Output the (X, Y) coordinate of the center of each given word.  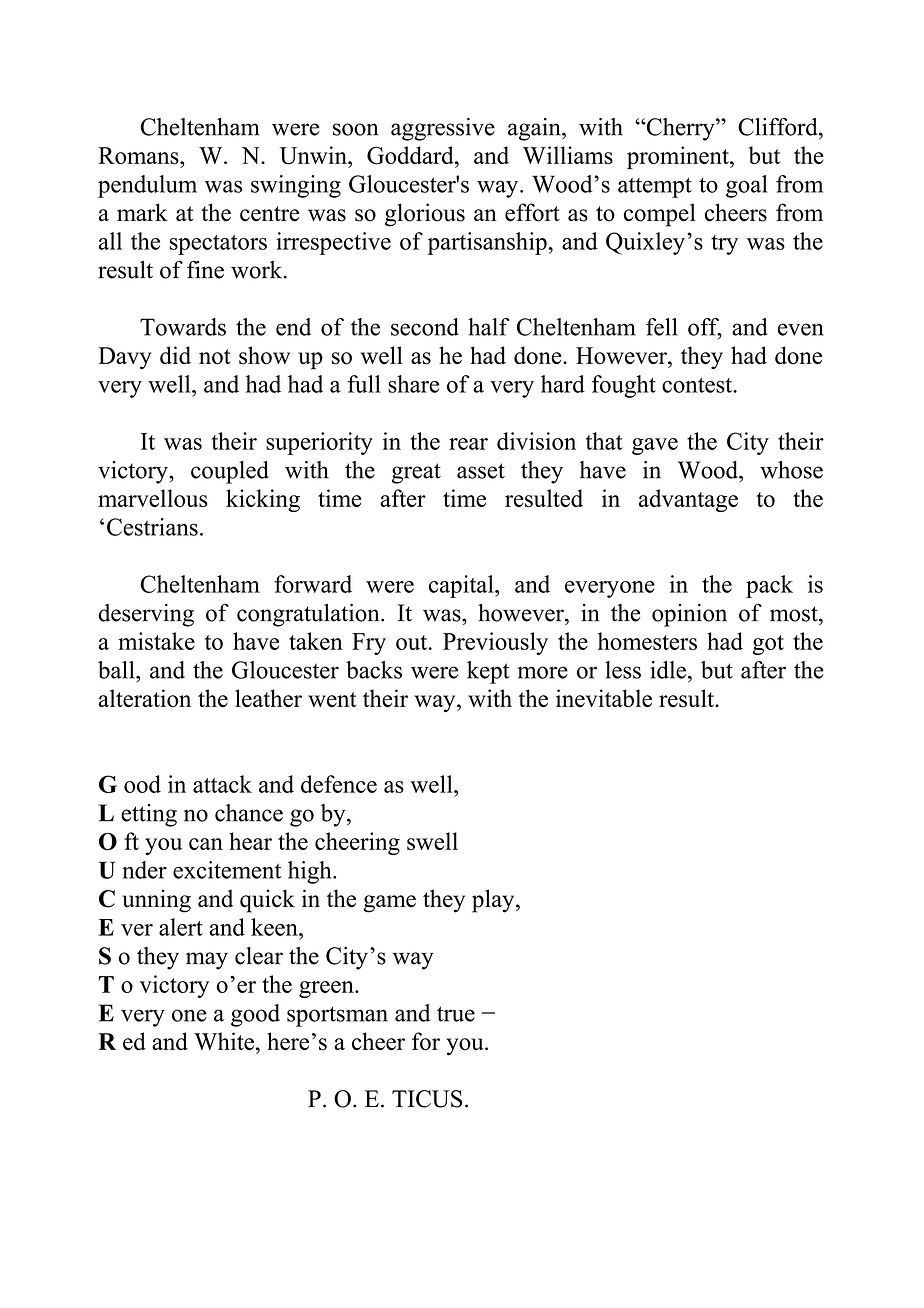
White (224, 1041)
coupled (230, 472)
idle (668, 670)
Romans (139, 155)
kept (488, 672)
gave (655, 446)
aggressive (443, 129)
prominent (679, 157)
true (456, 1014)
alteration (145, 698)
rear (468, 444)
